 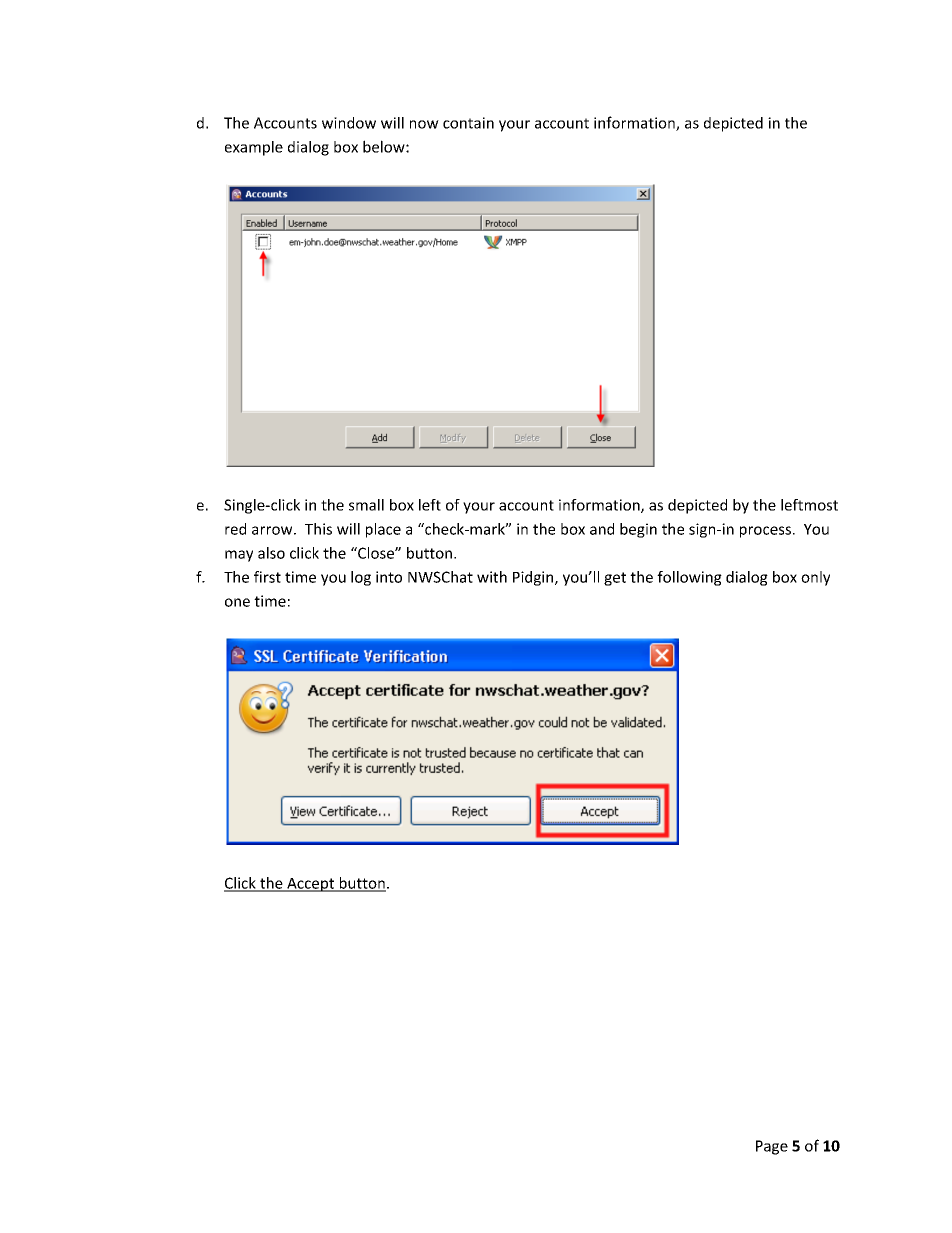 What do you see at coordinates (267, 577) in the screenshot?
I see `first` at bounding box center [267, 577].
